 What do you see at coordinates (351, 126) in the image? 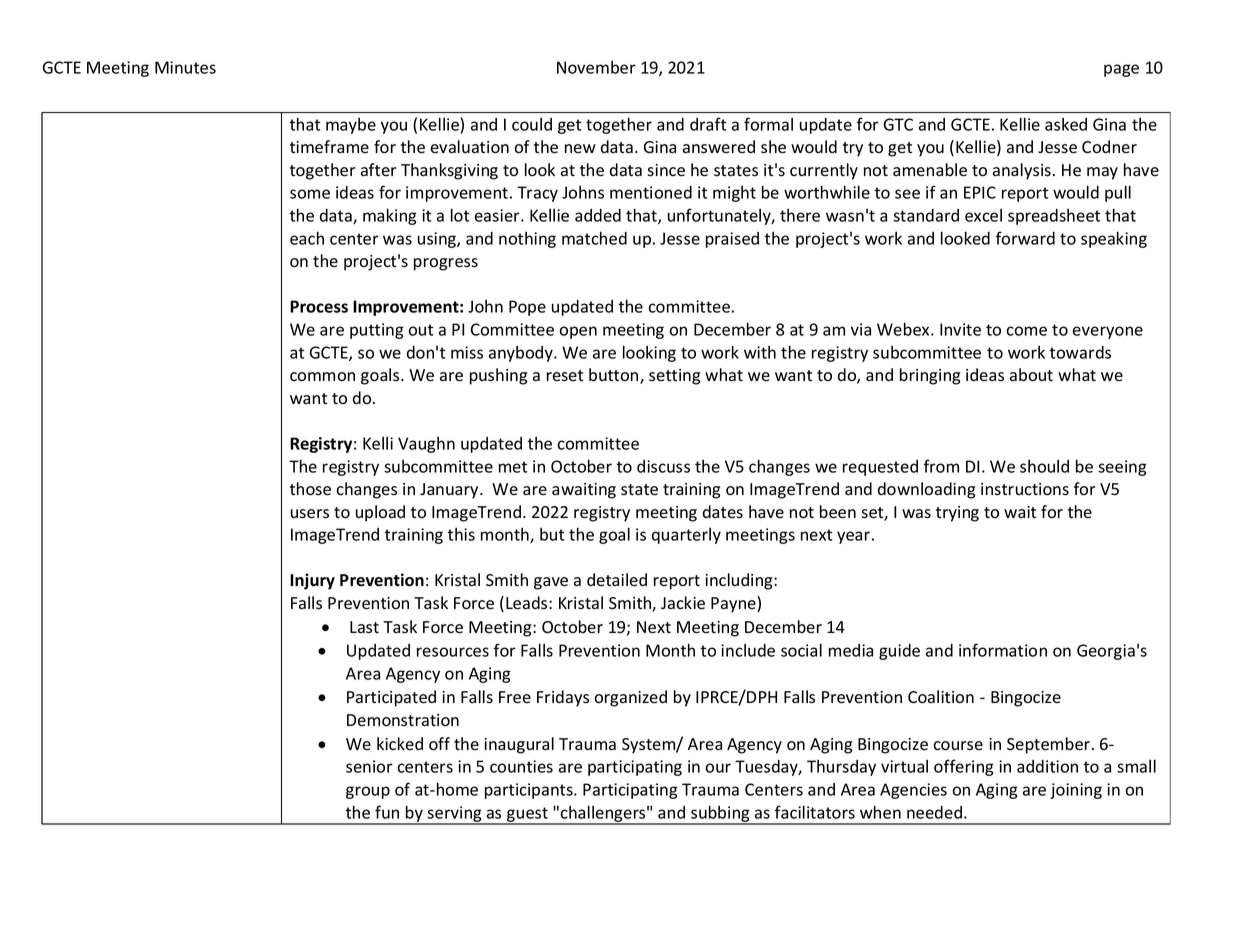
I see `maybe` at bounding box center [351, 126].
